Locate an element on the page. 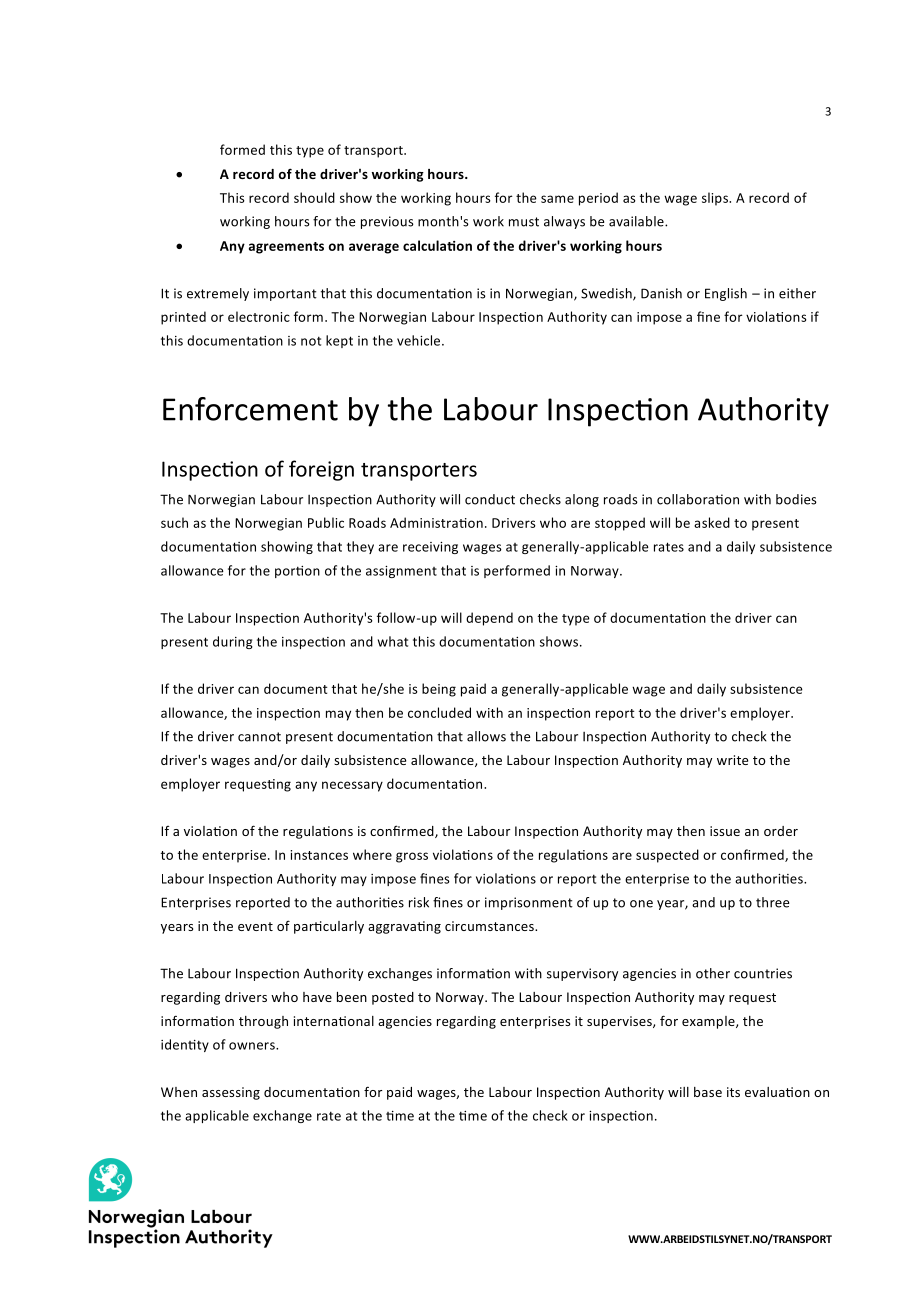 The image size is (924, 1308). during is located at coordinates (233, 642).
